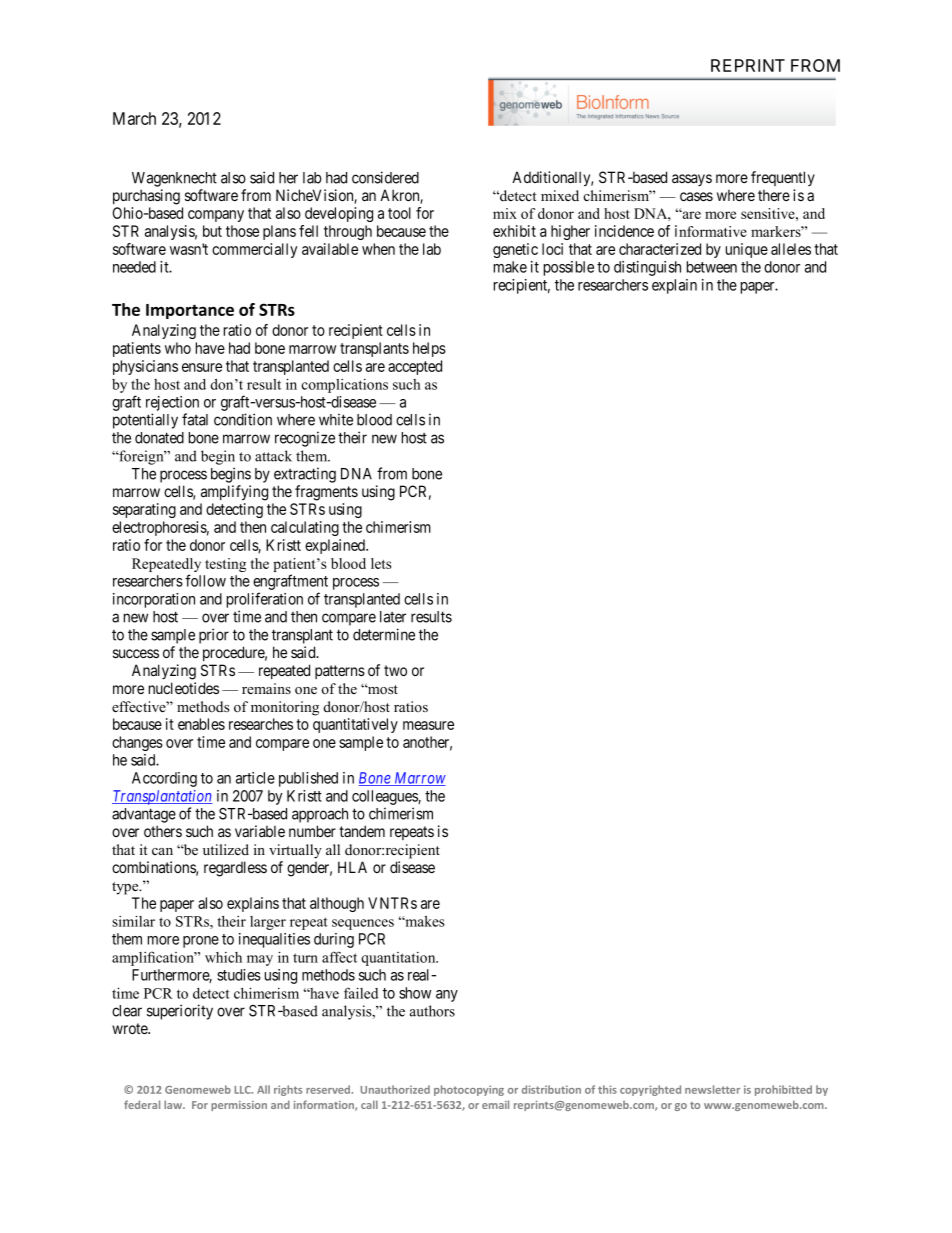 Image resolution: width=952 pixels, height=1233 pixels. I want to click on measure, so click(428, 725).
